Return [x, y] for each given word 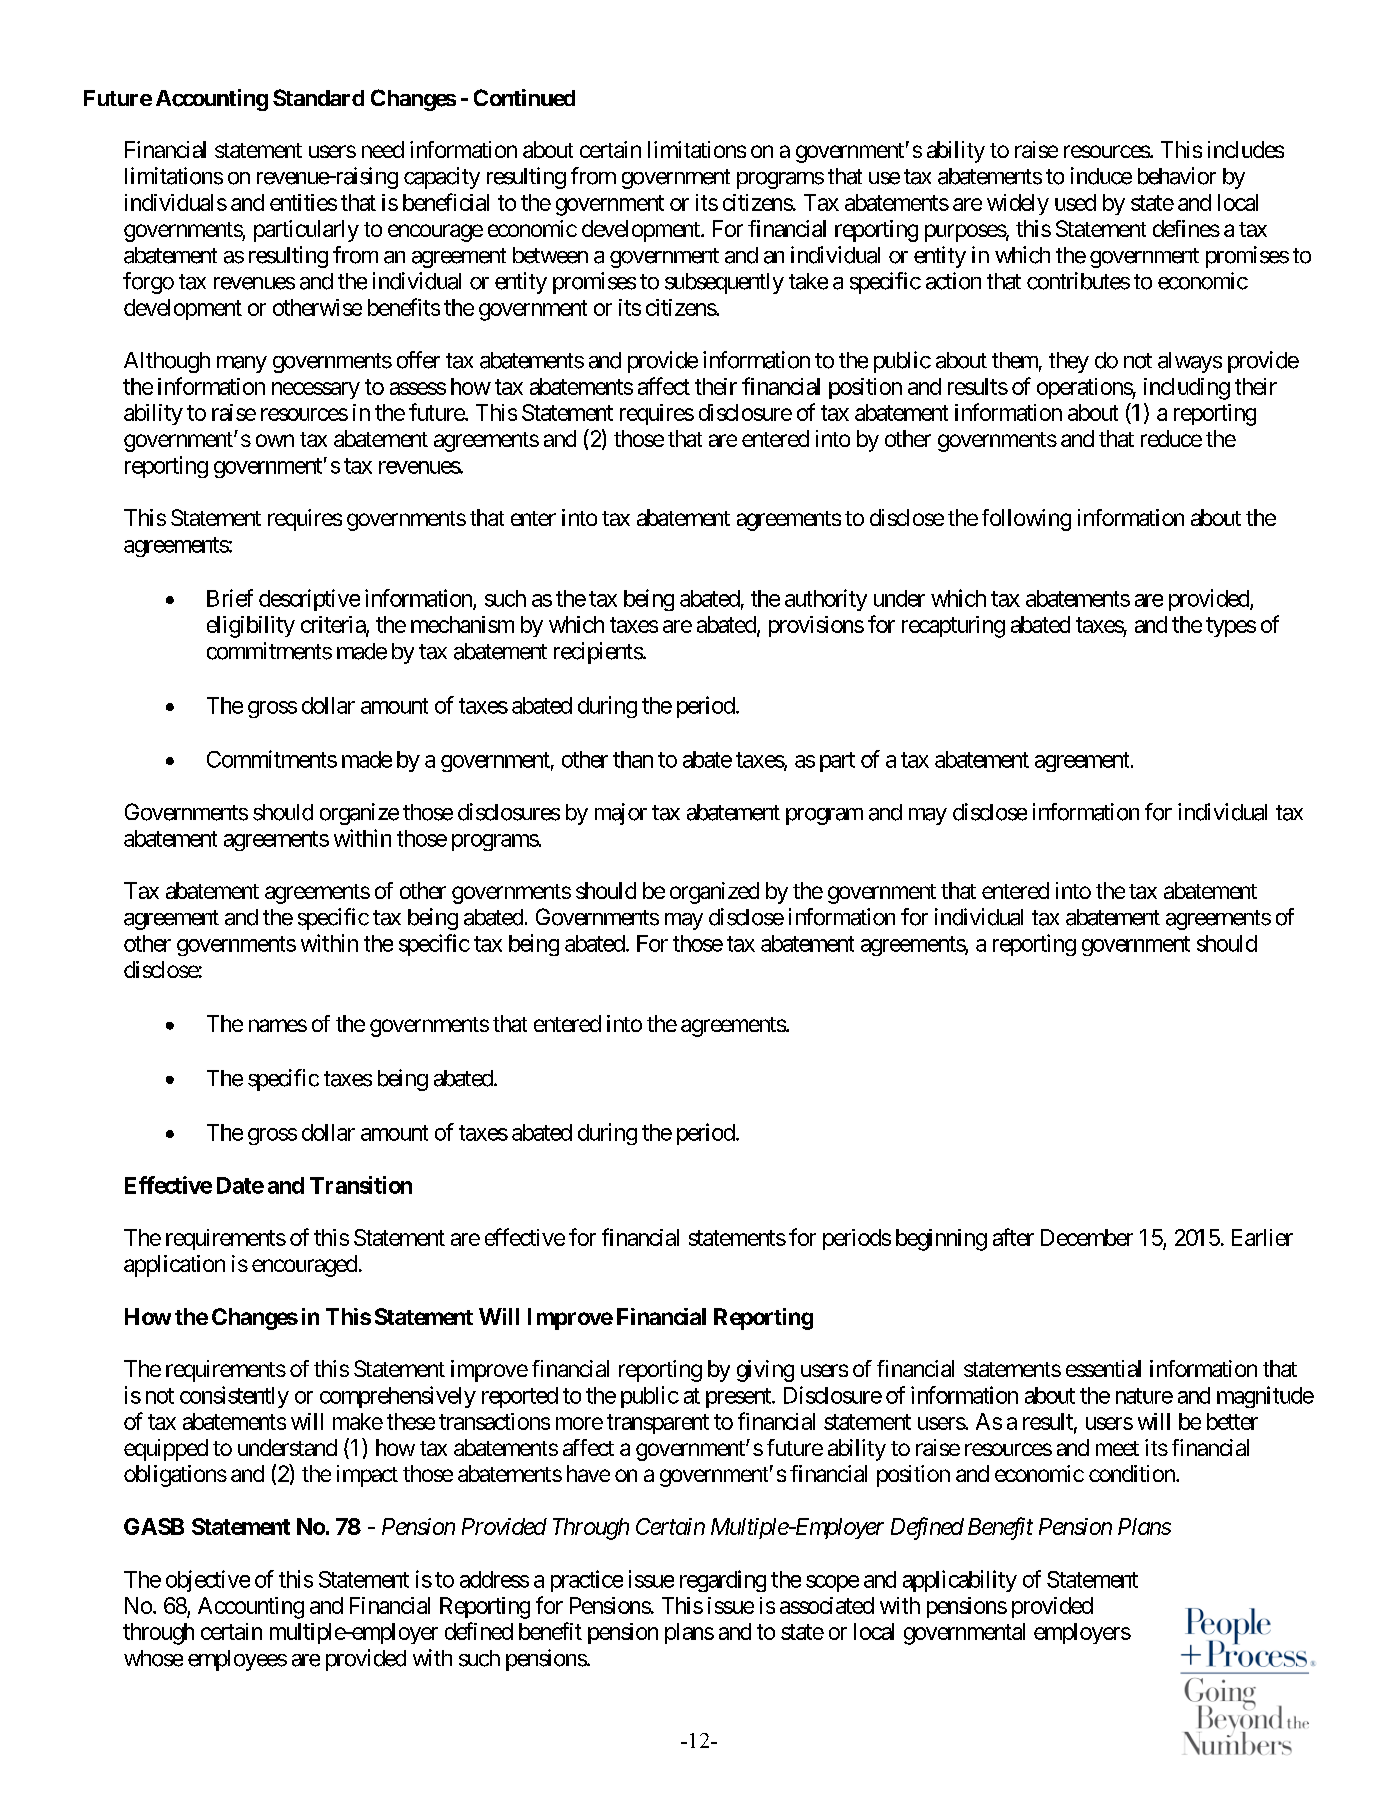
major [621, 814]
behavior [1177, 176]
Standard [318, 97]
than [633, 759]
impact [367, 1476]
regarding [723, 1581]
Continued [524, 97]
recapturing [953, 627]
